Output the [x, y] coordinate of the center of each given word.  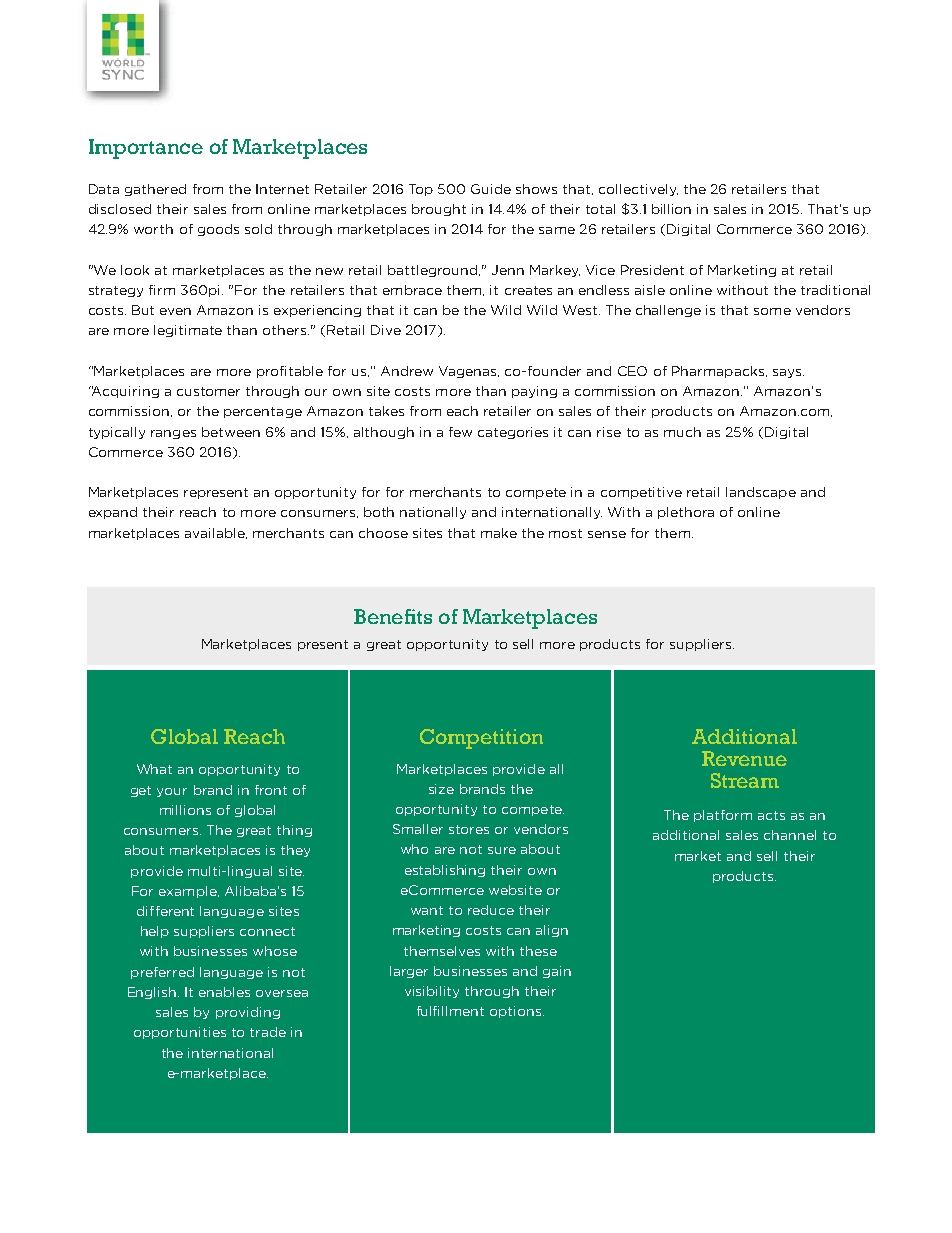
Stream [745, 780]
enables [224, 992]
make [499, 533]
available [216, 533]
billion [671, 209]
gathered [155, 190]
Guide [491, 189]
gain [557, 972]
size [441, 789]
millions [185, 810]
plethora [686, 513]
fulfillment [450, 1011]
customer [208, 391]
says [788, 373]
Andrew [407, 371]
